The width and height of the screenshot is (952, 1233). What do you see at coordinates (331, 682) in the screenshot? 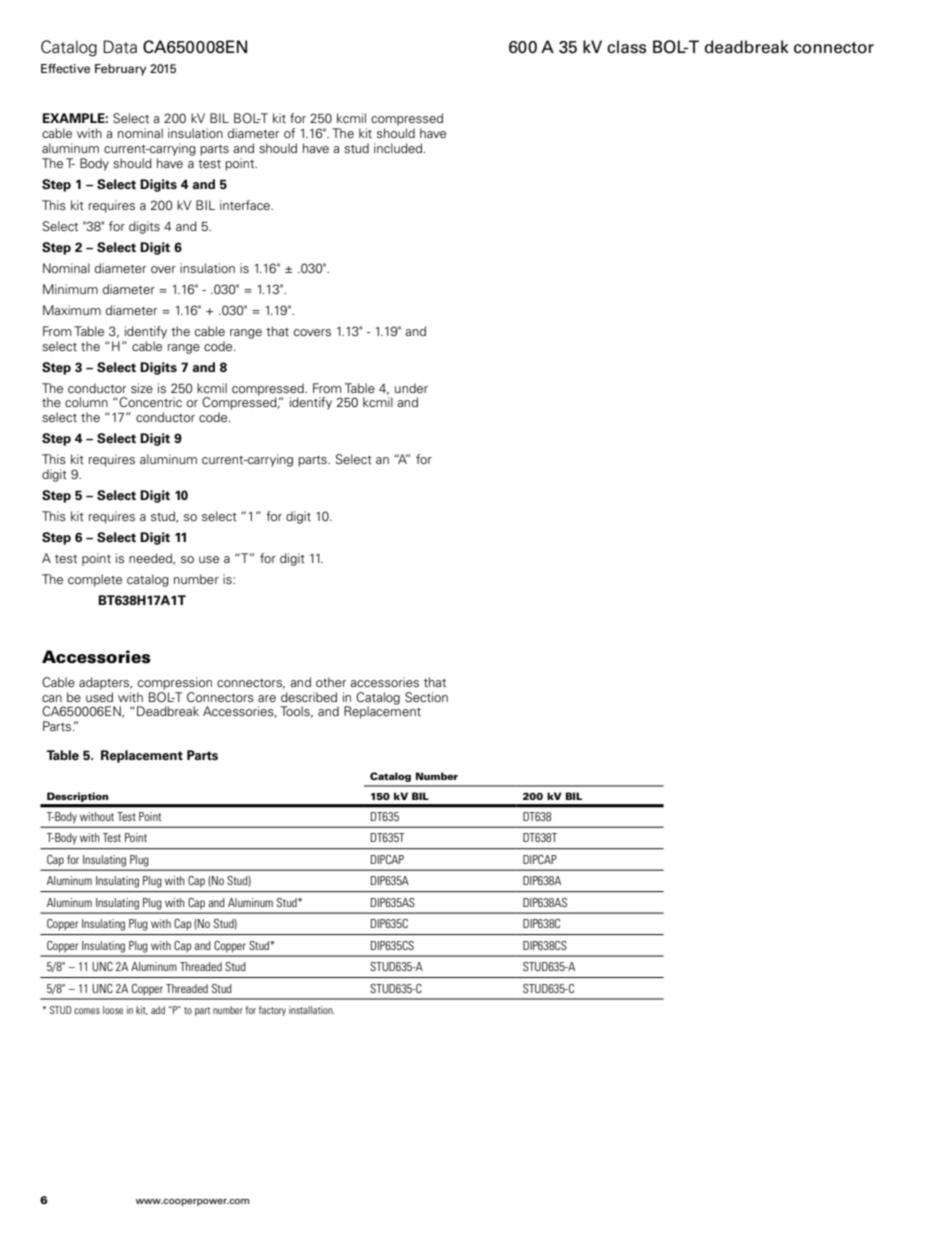
I see `other` at bounding box center [331, 682].
